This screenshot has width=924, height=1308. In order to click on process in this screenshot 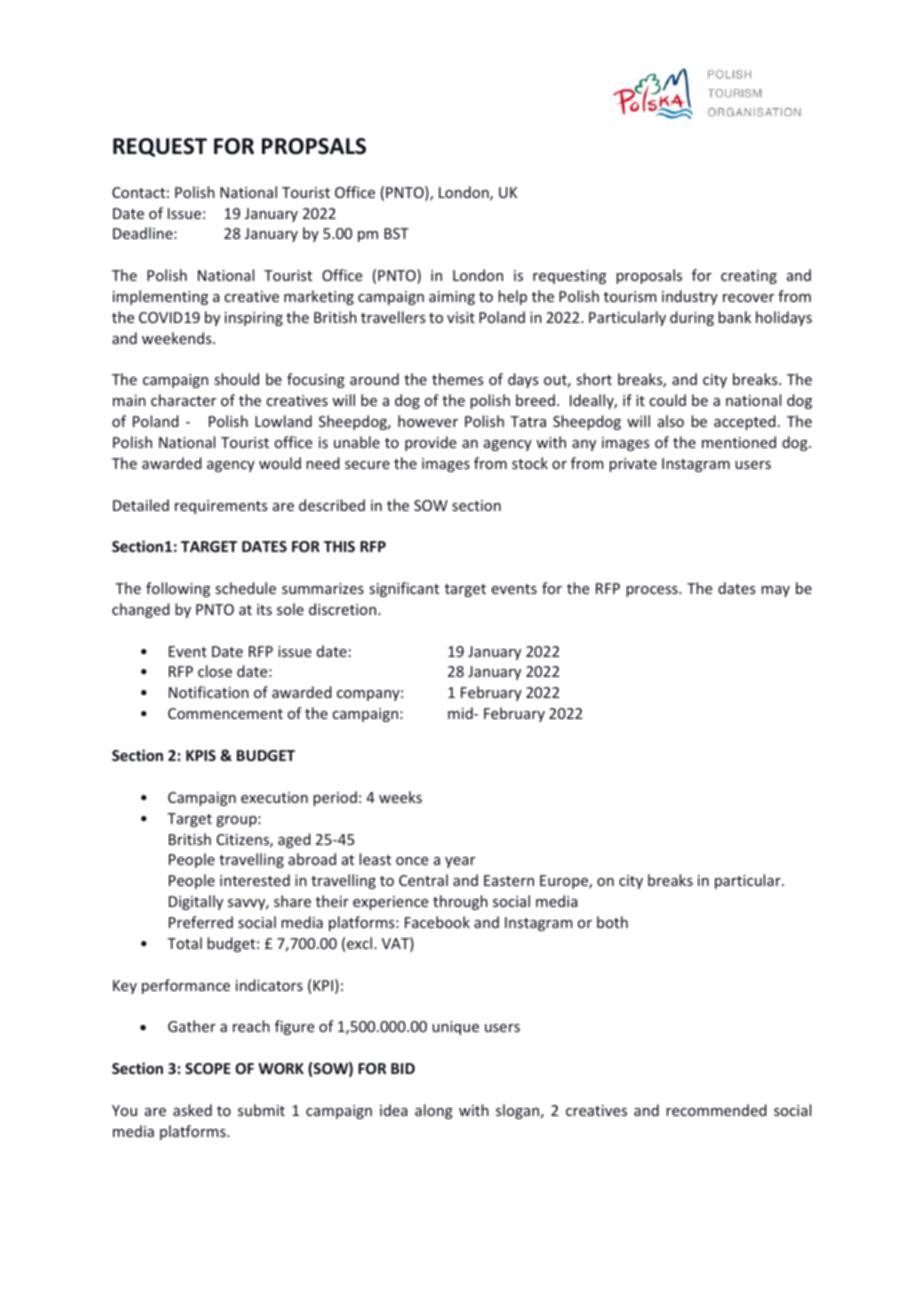, I will do `click(653, 591)`.
